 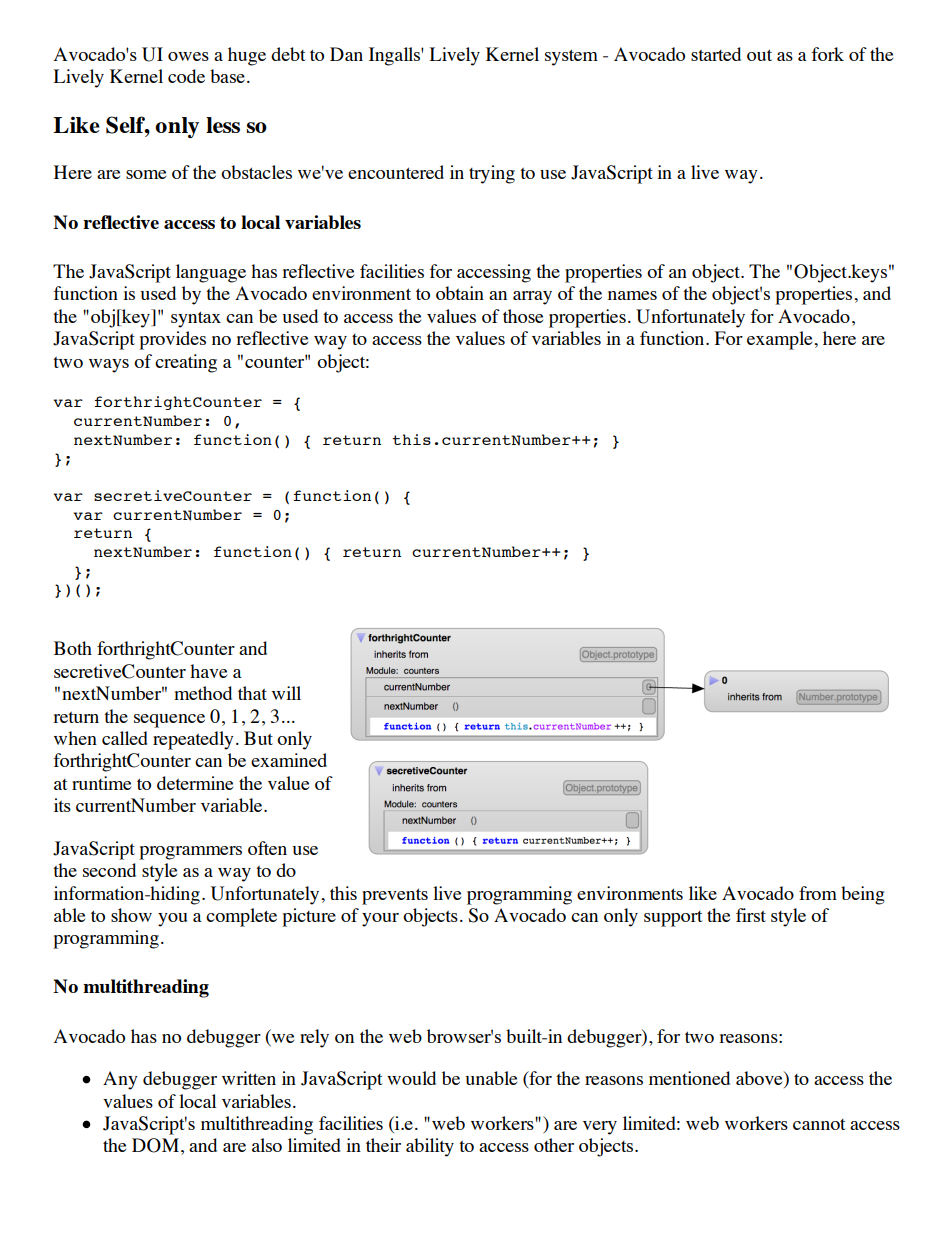 What do you see at coordinates (186, 363) in the page?
I see `creating` at bounding box center [186, 363].
